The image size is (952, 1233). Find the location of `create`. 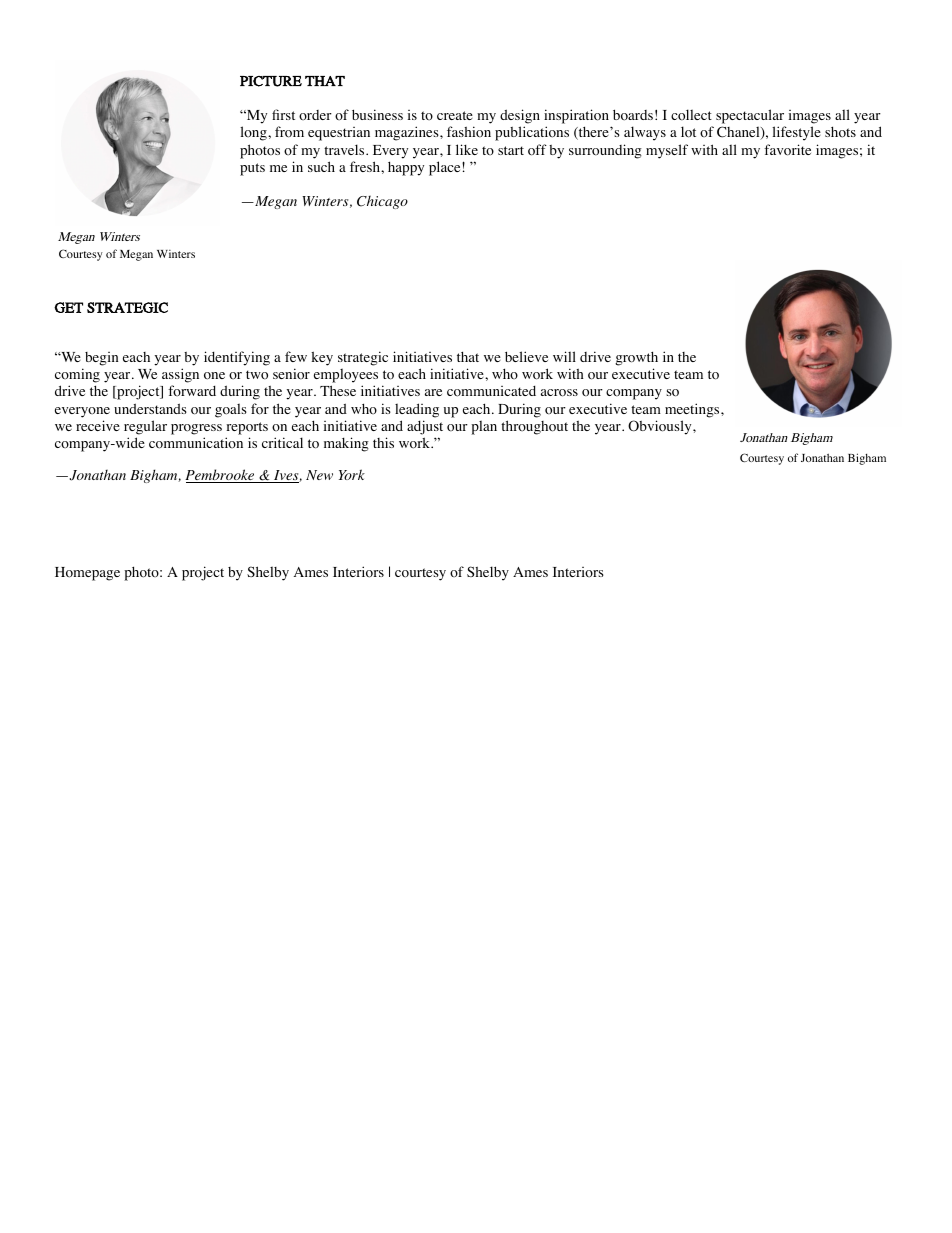

create is located at coordinates (455, 115).
